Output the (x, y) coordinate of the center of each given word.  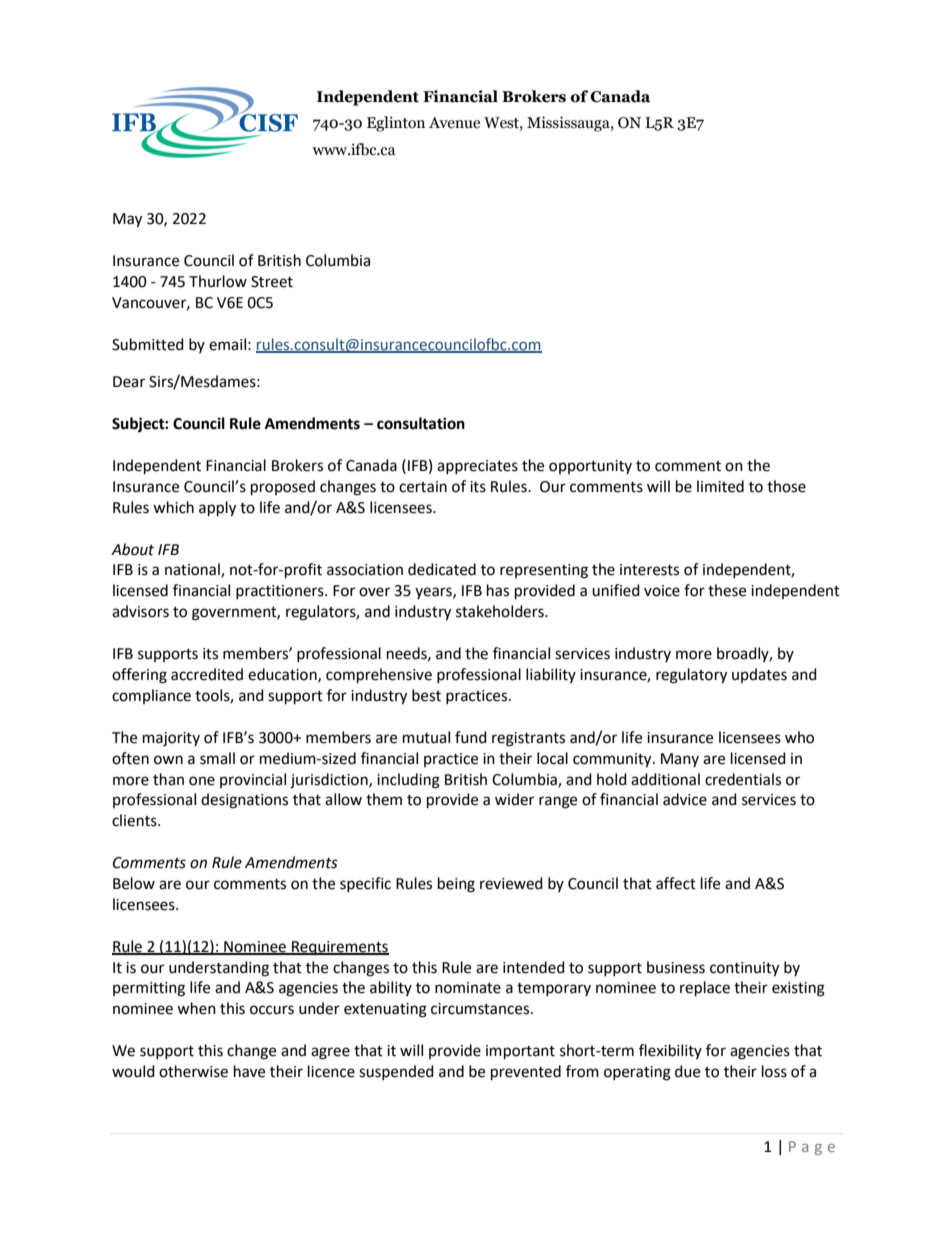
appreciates (477, 467)
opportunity (590, 467)
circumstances (481, 1009)
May (127, 220)
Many (680, 760)
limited (720, 486)
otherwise (193, 1071)
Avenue (454, 123)
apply (217, 509)
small (217, 758)
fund (471, 737)
